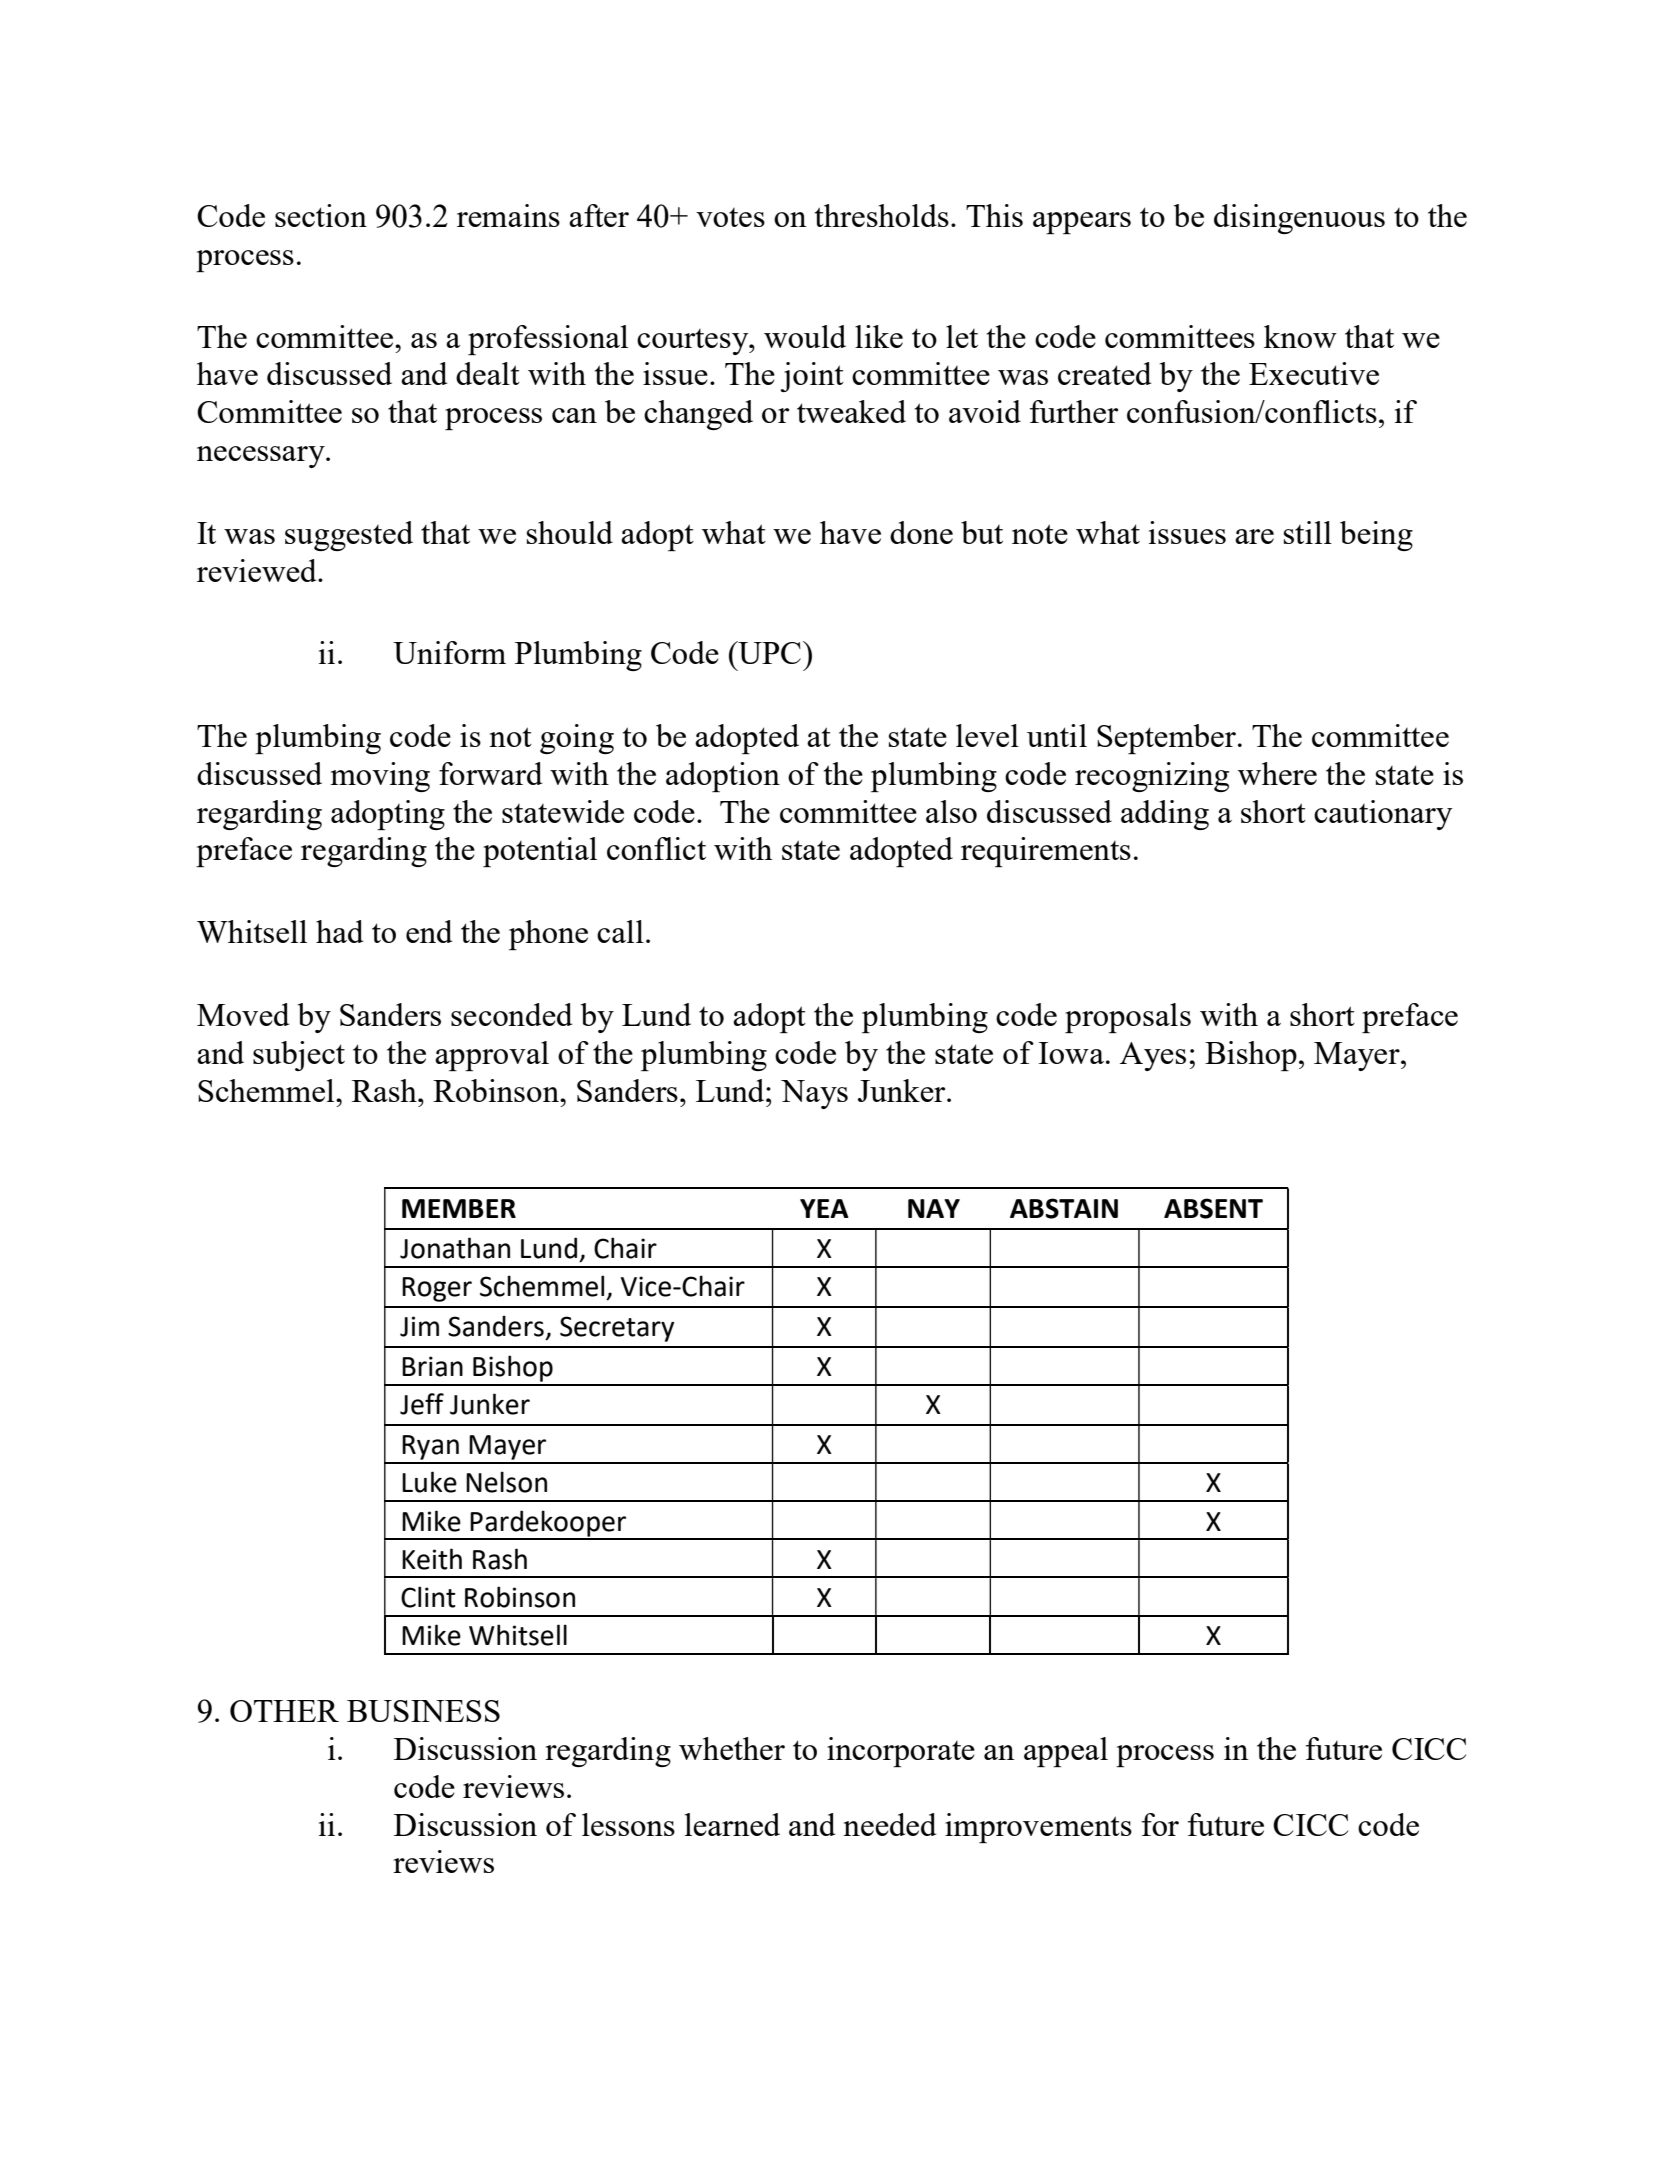 This screenshot has width=1673, height=2165. Describe the element at coordinates (321, 215) in the screenshot. I see `section` at that location.
